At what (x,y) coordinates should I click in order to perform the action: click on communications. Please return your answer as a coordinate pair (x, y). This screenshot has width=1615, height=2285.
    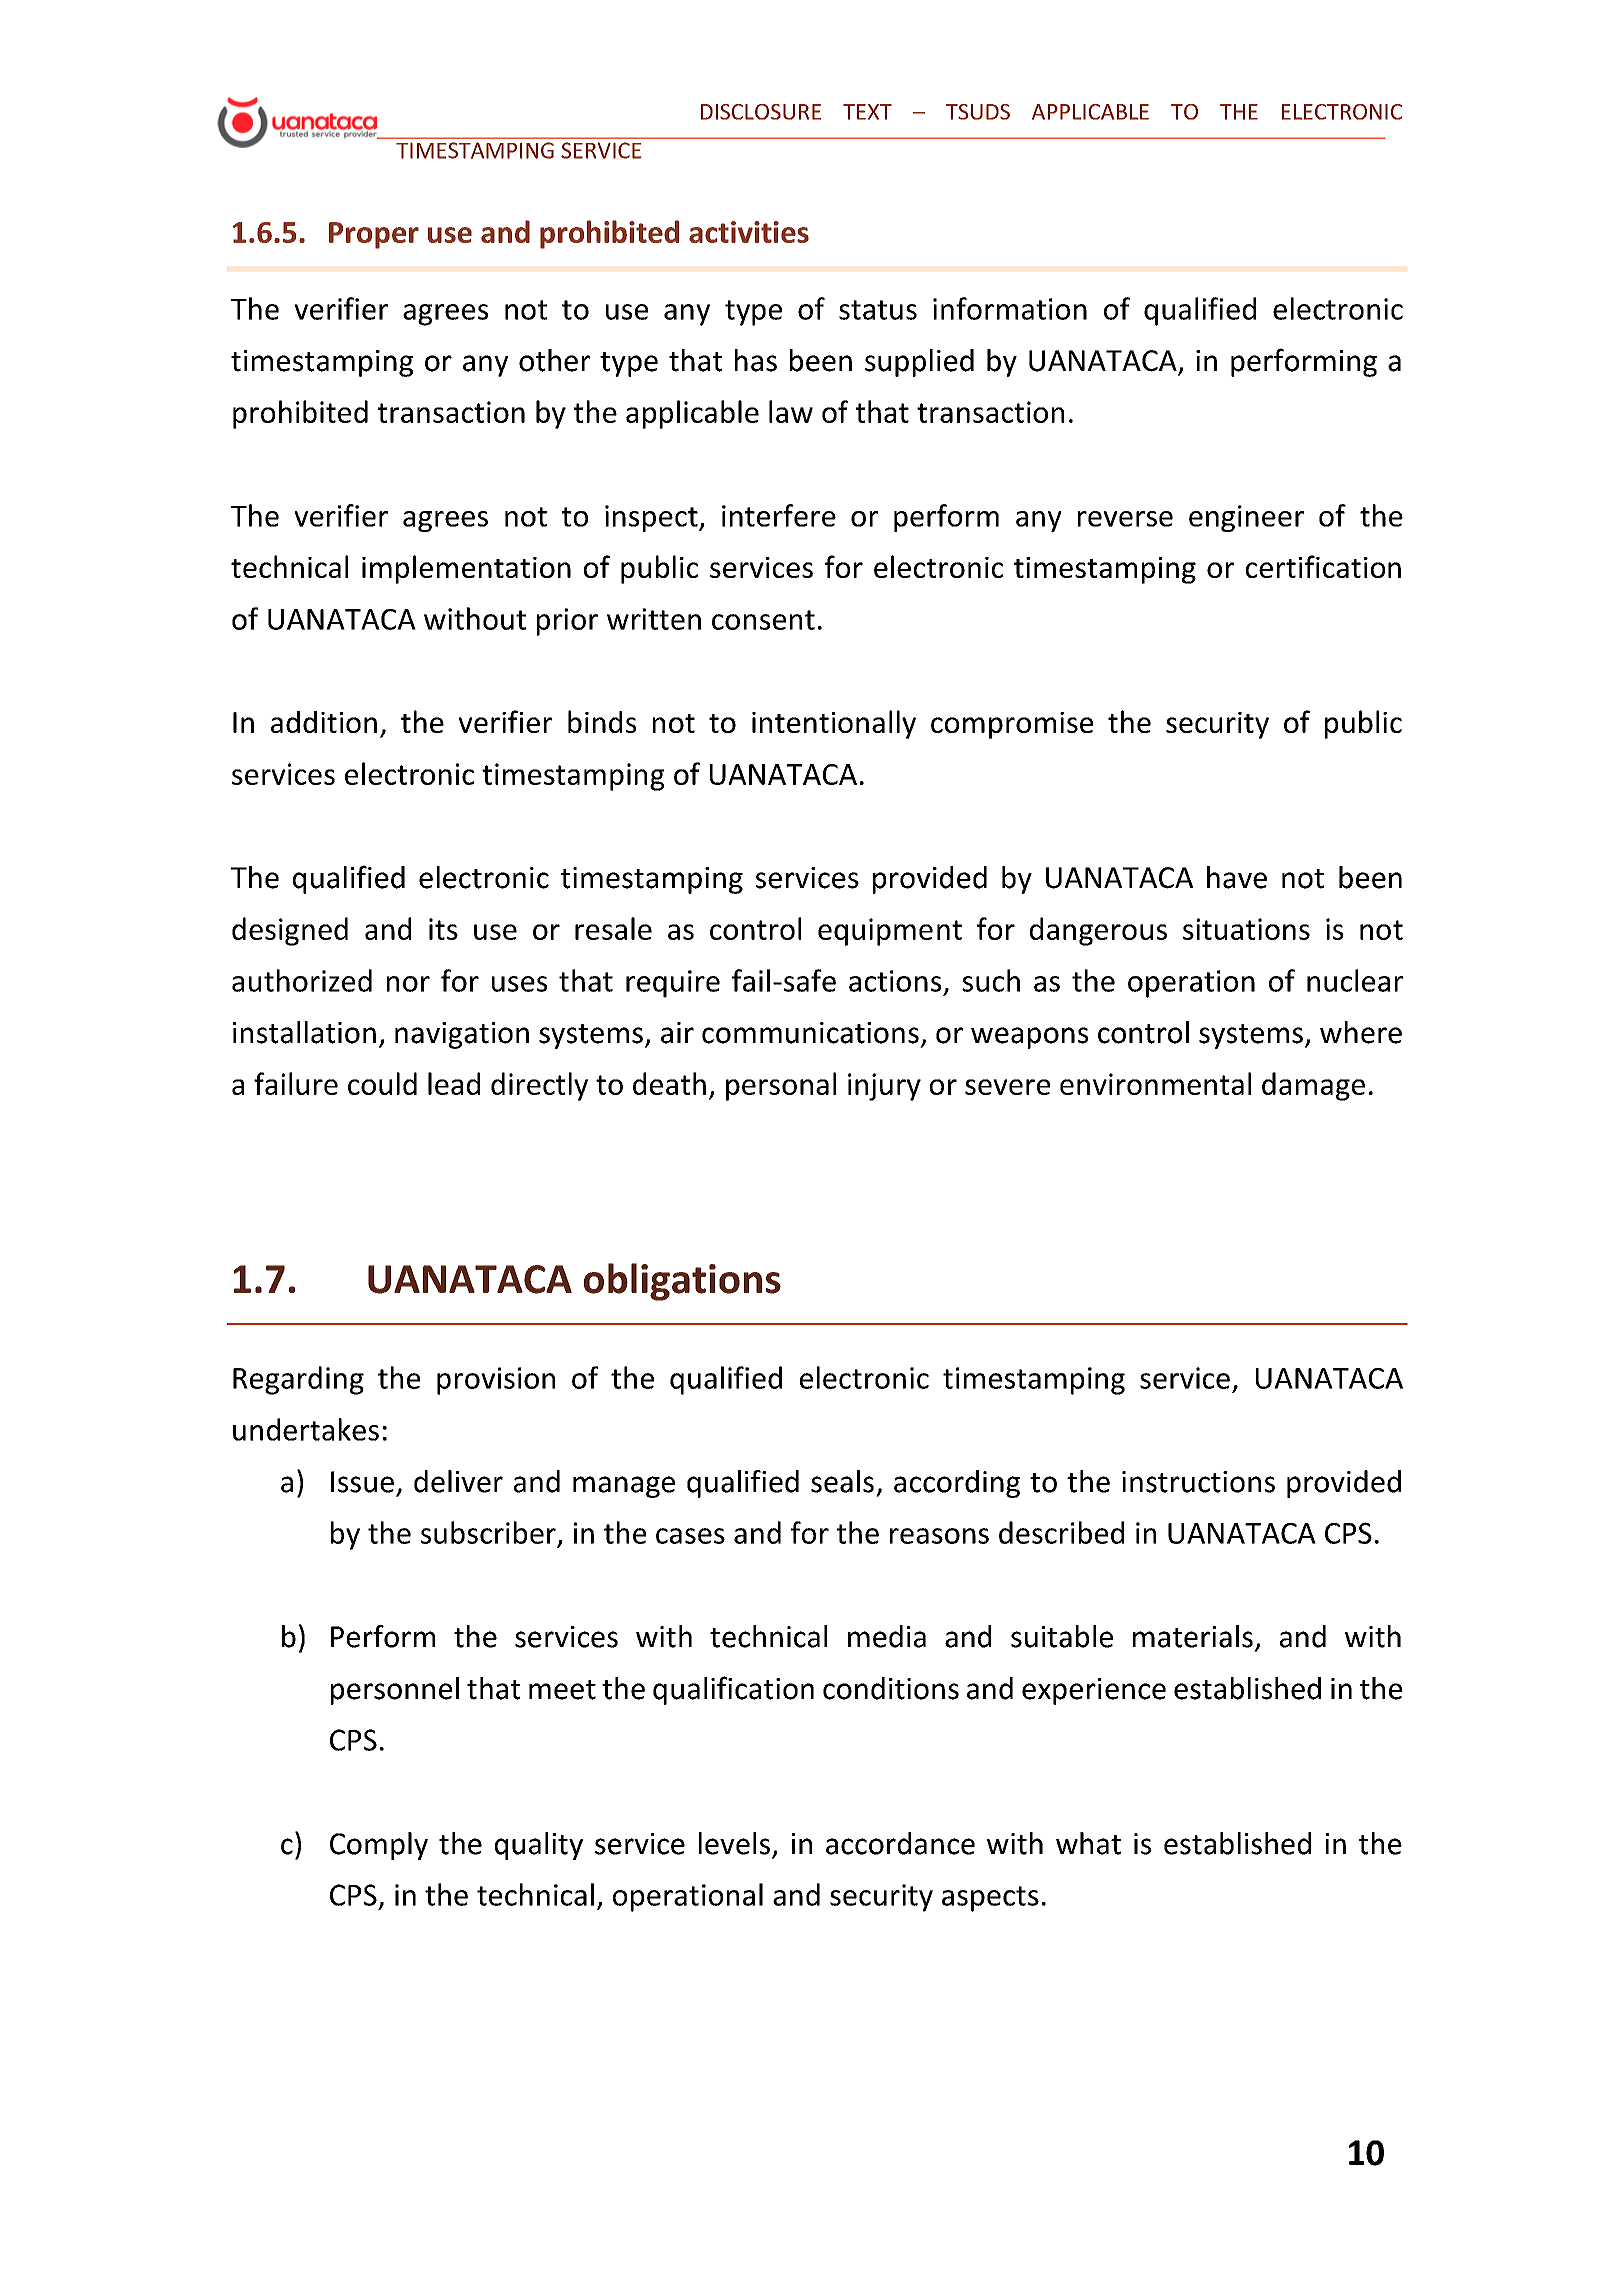
    Looking at the image, I should click on (810, 1033).
